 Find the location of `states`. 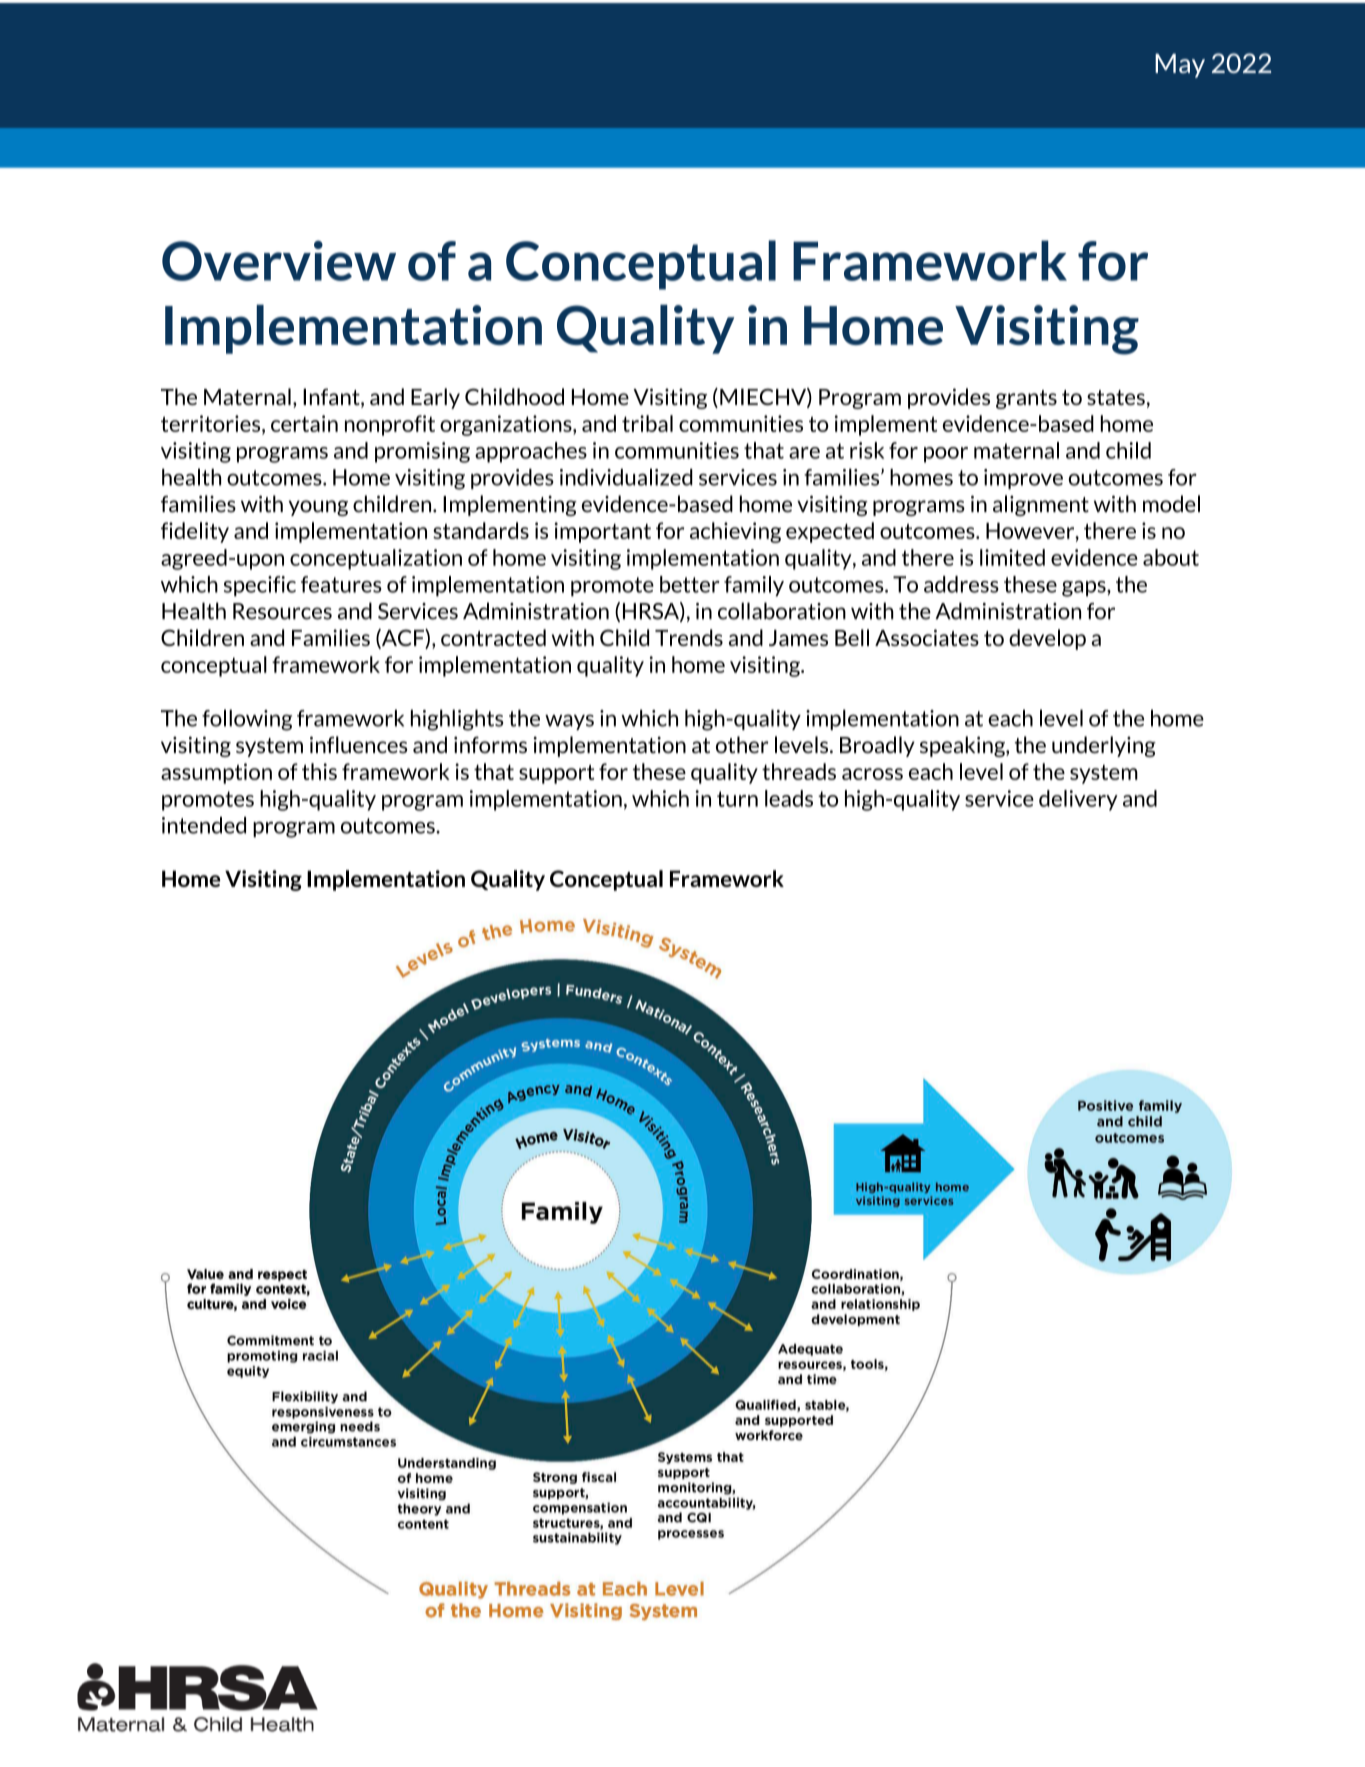

states is located at coordinates (1116, 397).
